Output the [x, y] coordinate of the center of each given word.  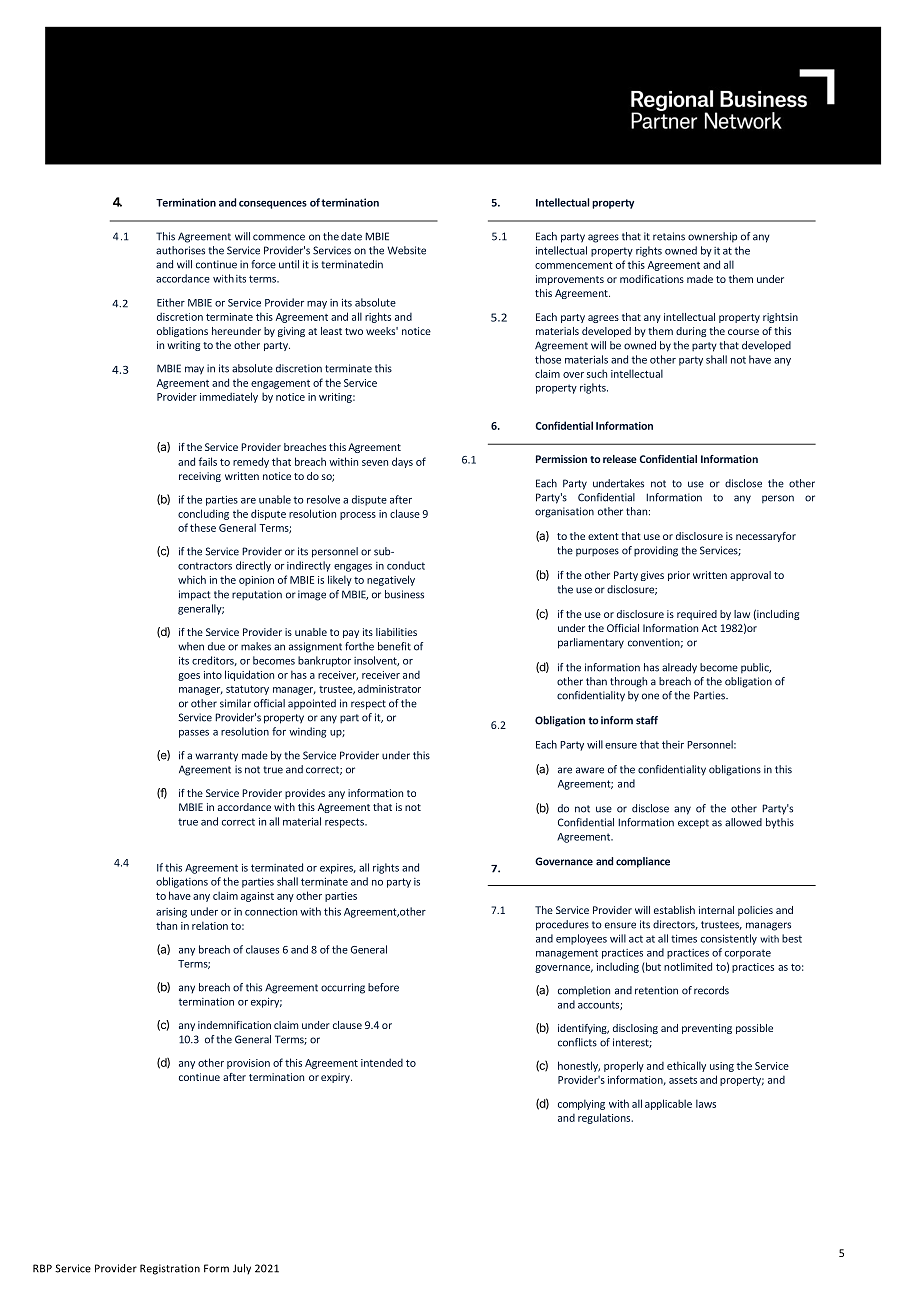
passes [194, 734]
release [620, 459]
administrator [389, 689]
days [402, 462]
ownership [712, 237]
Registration [170, 1269]
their [673, 744]
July [242, 1269]
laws [706, 1103]
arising [171, 913]
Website [407, 250]
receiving [200, 477]
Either [171, 302]
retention [656, 990]
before [383, 987]
